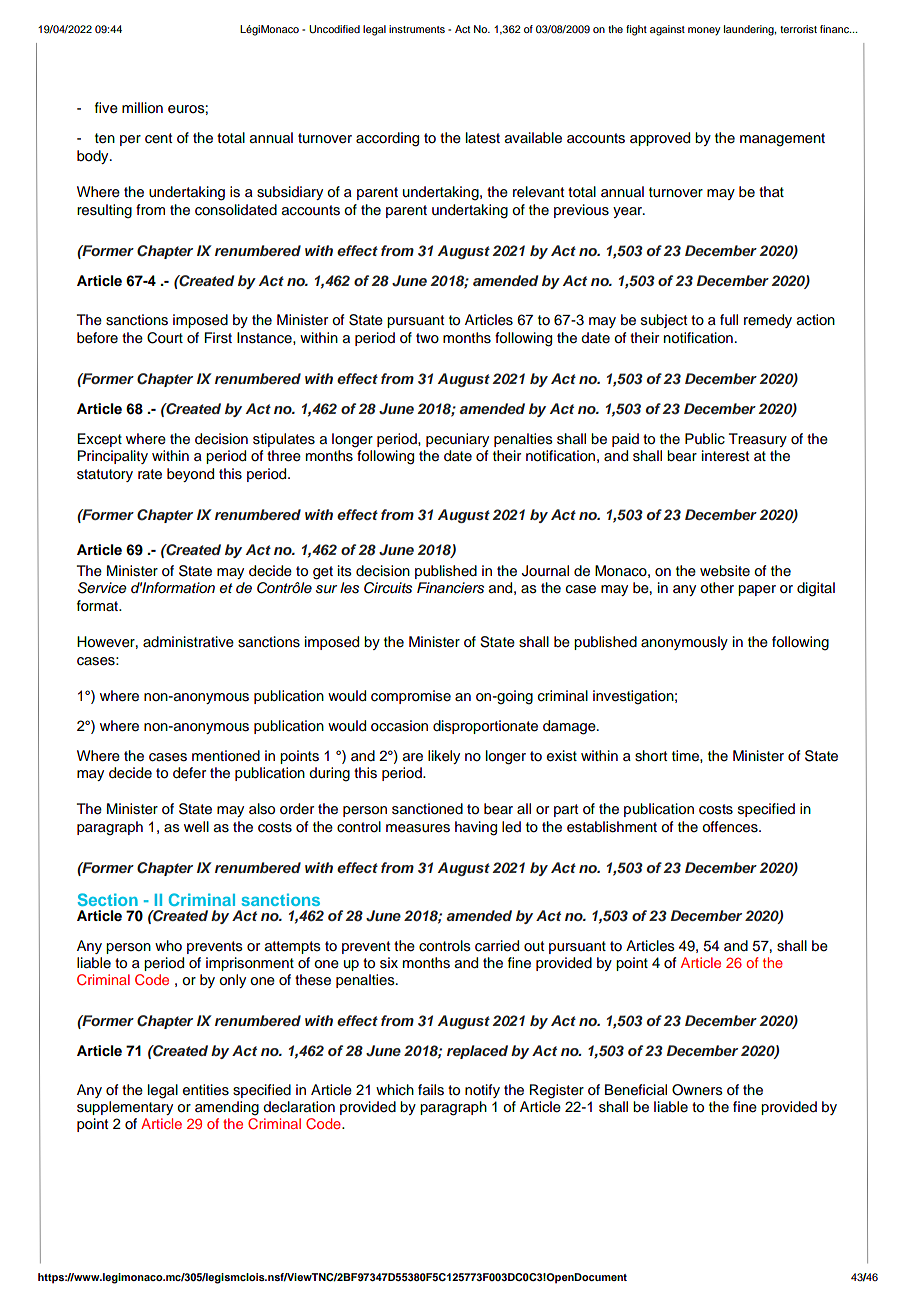 The height and width of the page is (1307, 924). I want to click on money, so click(704, 31).
